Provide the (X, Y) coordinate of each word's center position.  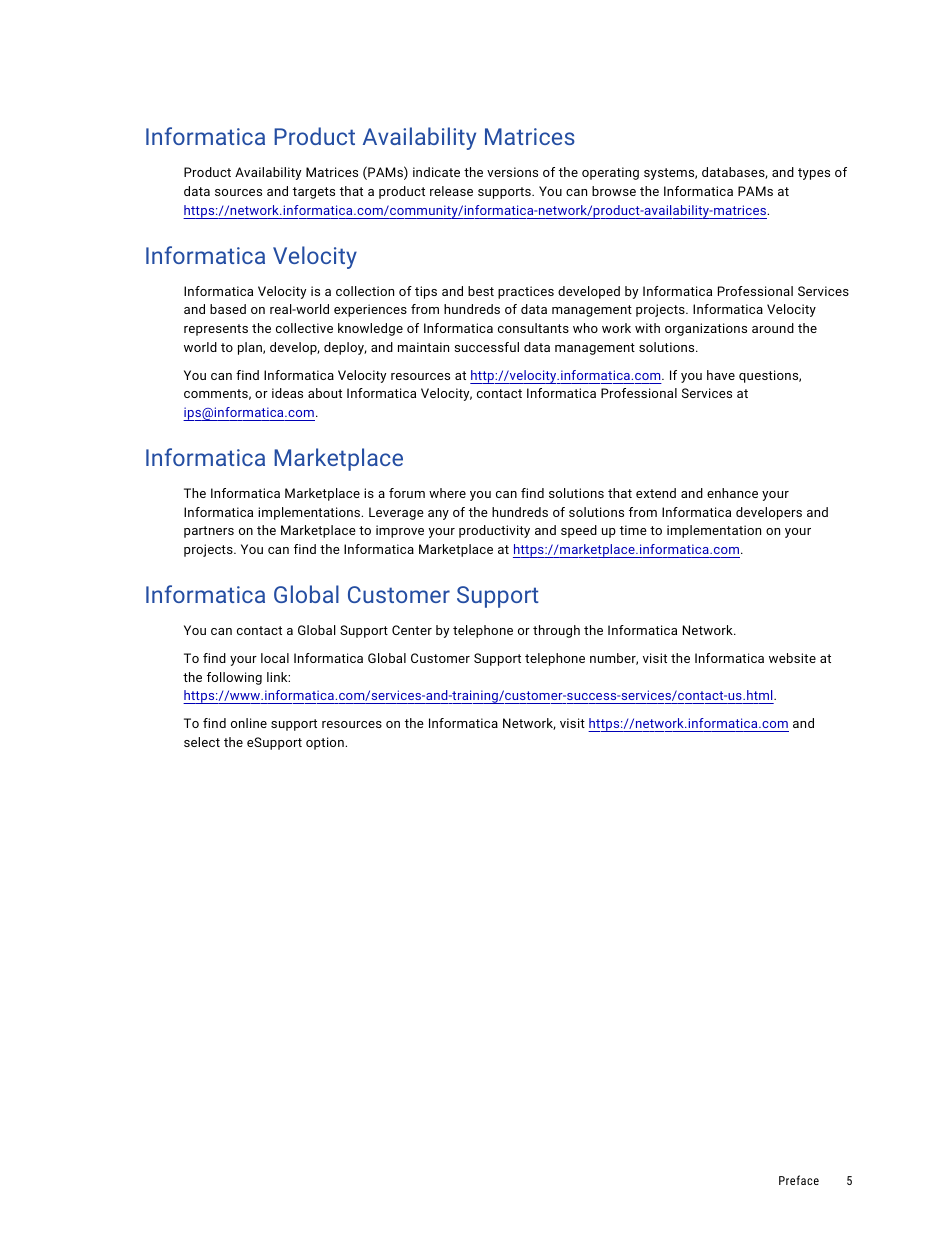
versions (512, 172)
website (792, 658)
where (447, 493)
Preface (799, 1180)
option (326, 743)
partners (209, 532)
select (202, 742)
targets (314, 193)
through (556, 631)
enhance (732, 493)
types (814, 174)
